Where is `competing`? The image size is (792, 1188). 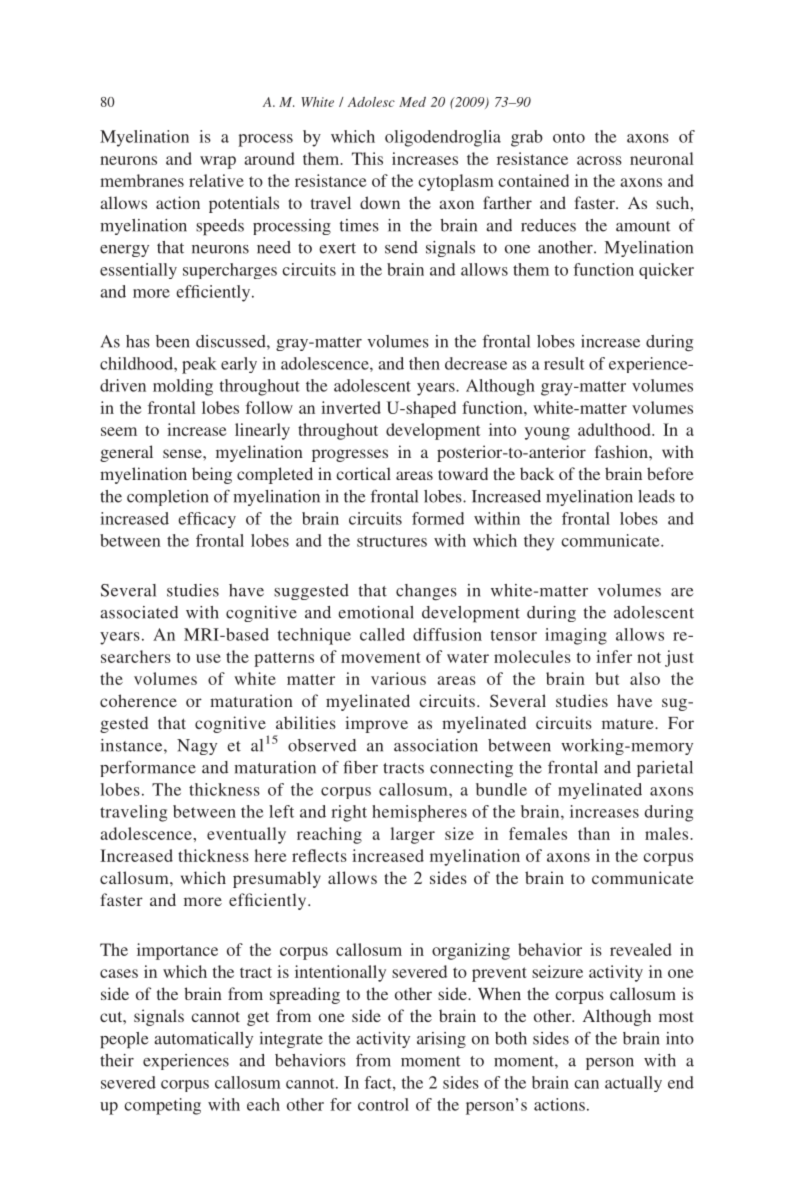 competing is located at coordinates (162, 1106).
